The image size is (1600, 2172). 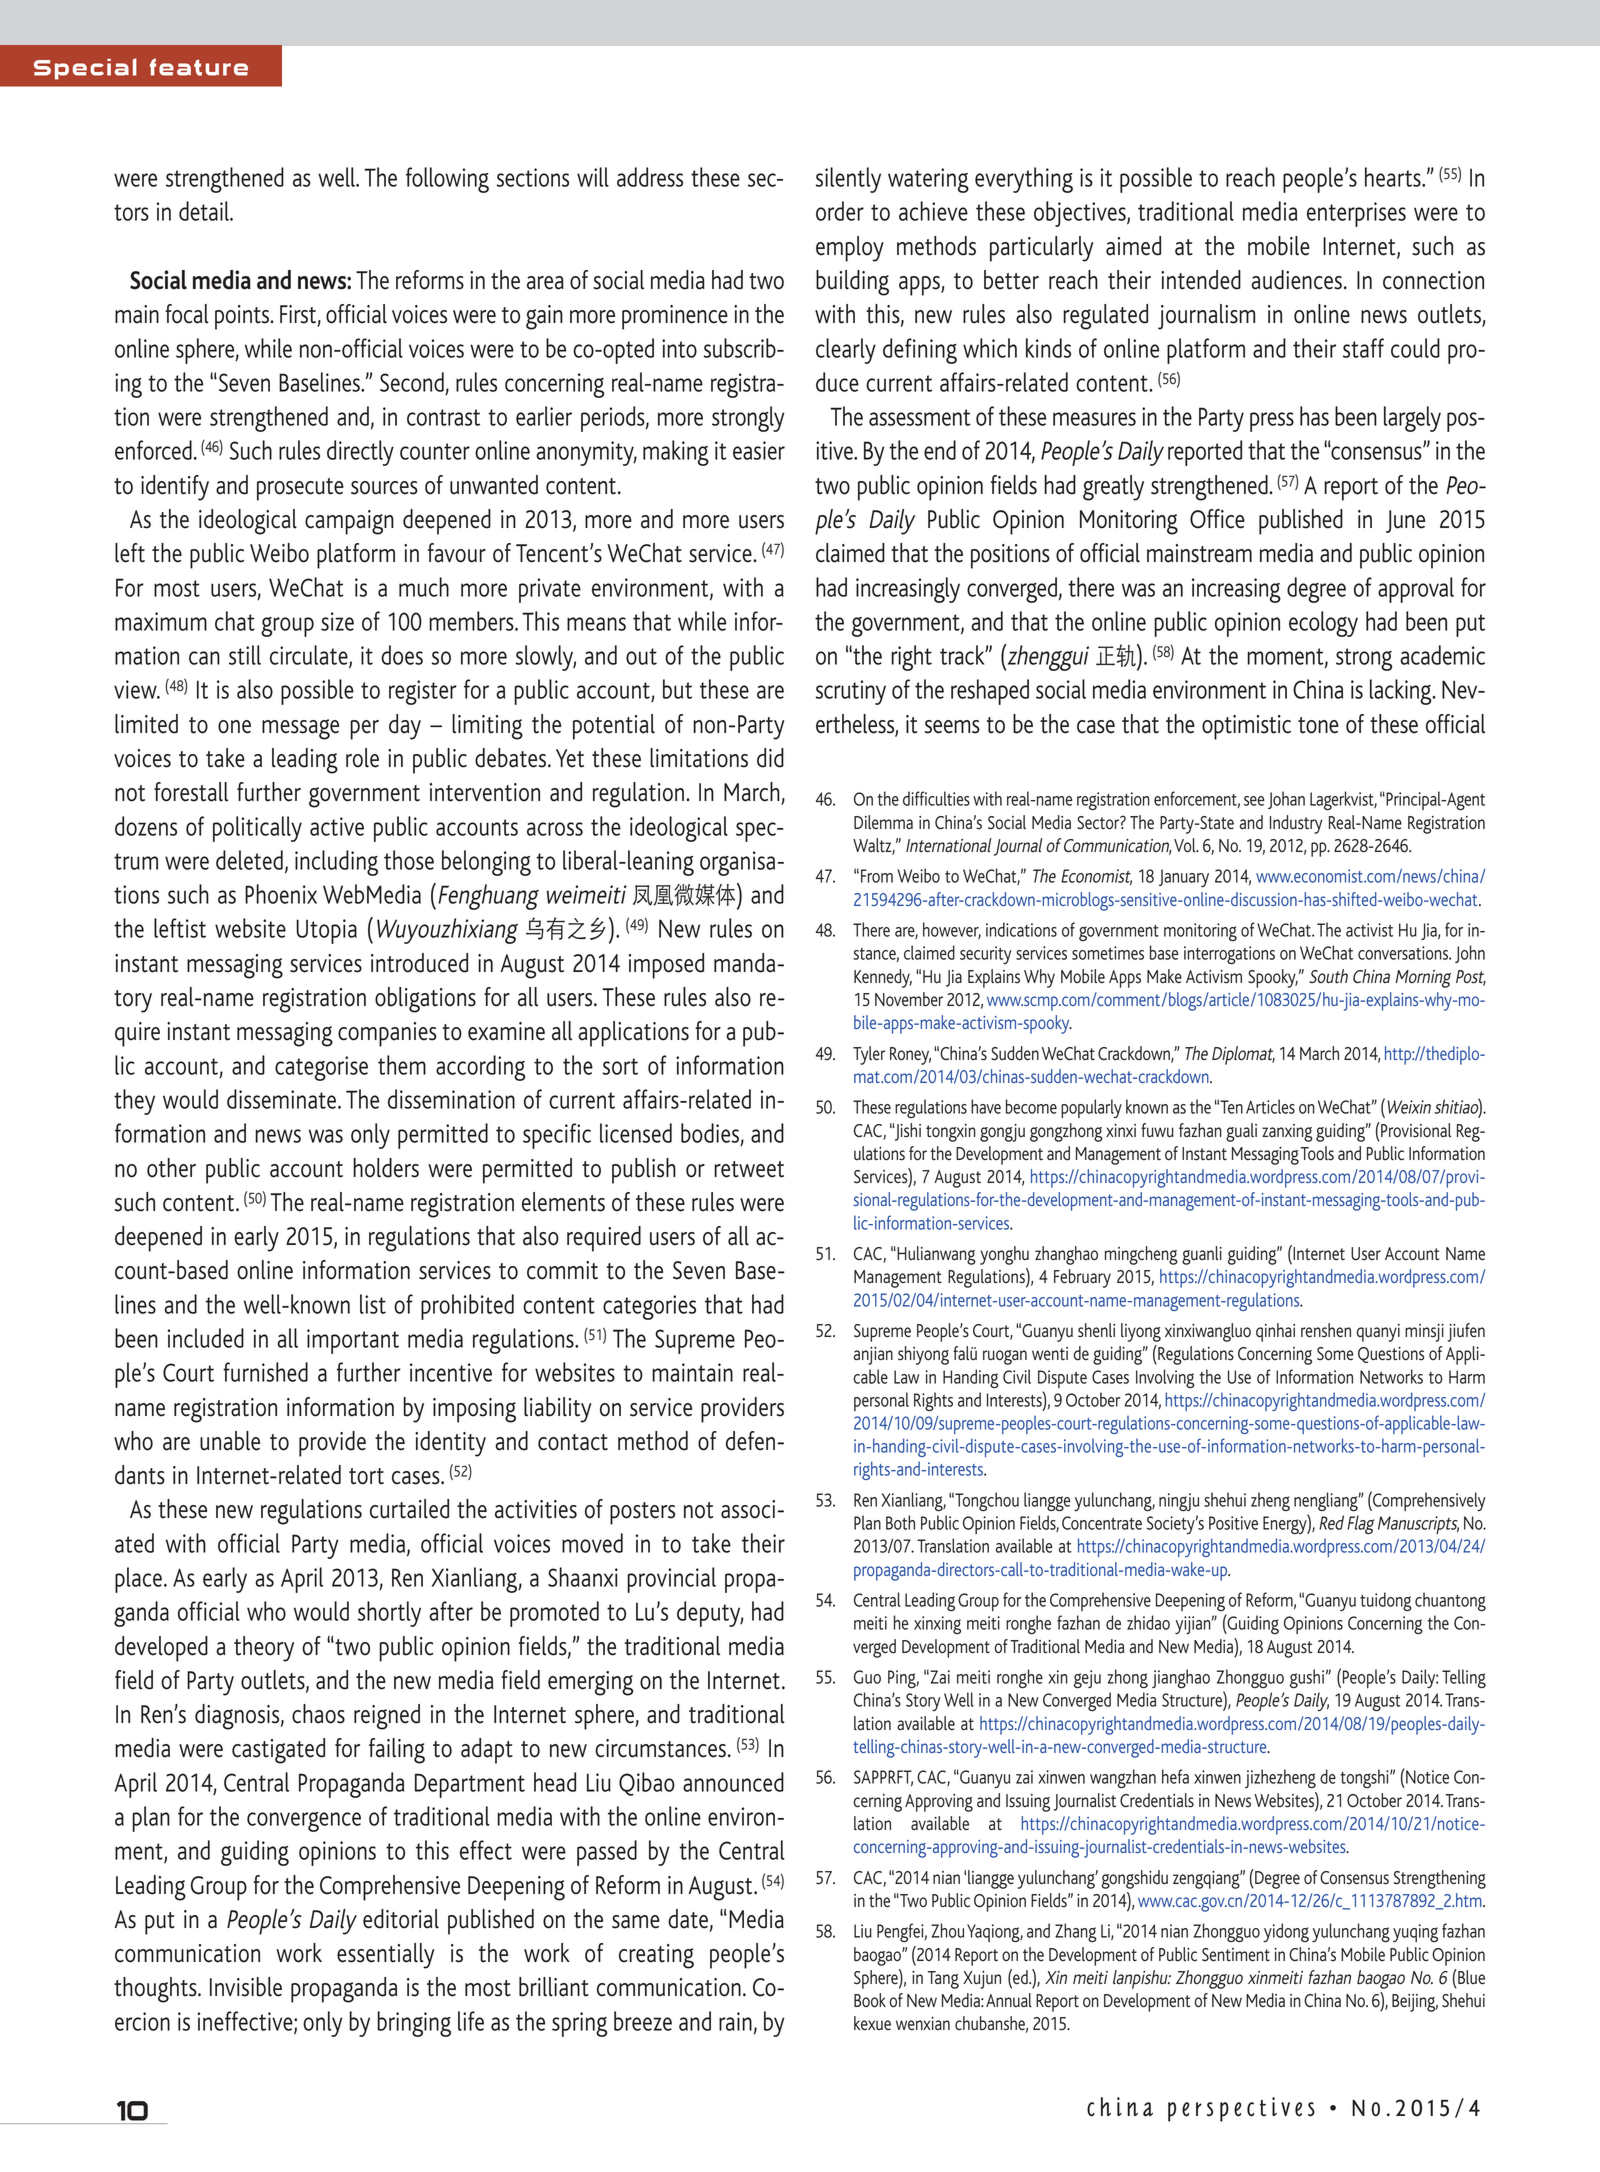 I want to click on enterprises, so click(x=1356, y=214).
